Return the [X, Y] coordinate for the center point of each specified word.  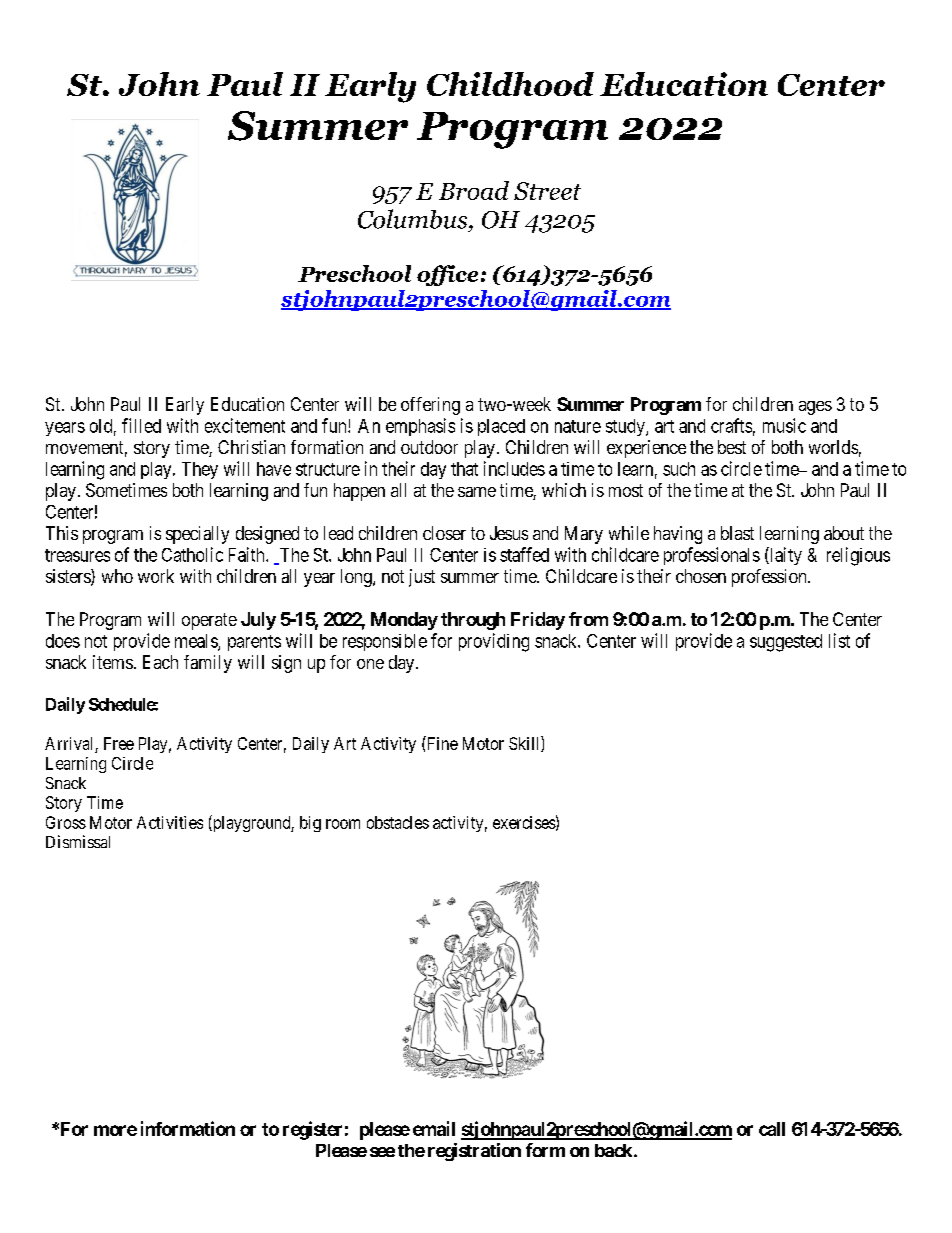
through [473, 621]
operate [209, 621]
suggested [786, 643]
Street [547, 191]
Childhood [510, 84]
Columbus [414, 219]
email [434, 1128]
